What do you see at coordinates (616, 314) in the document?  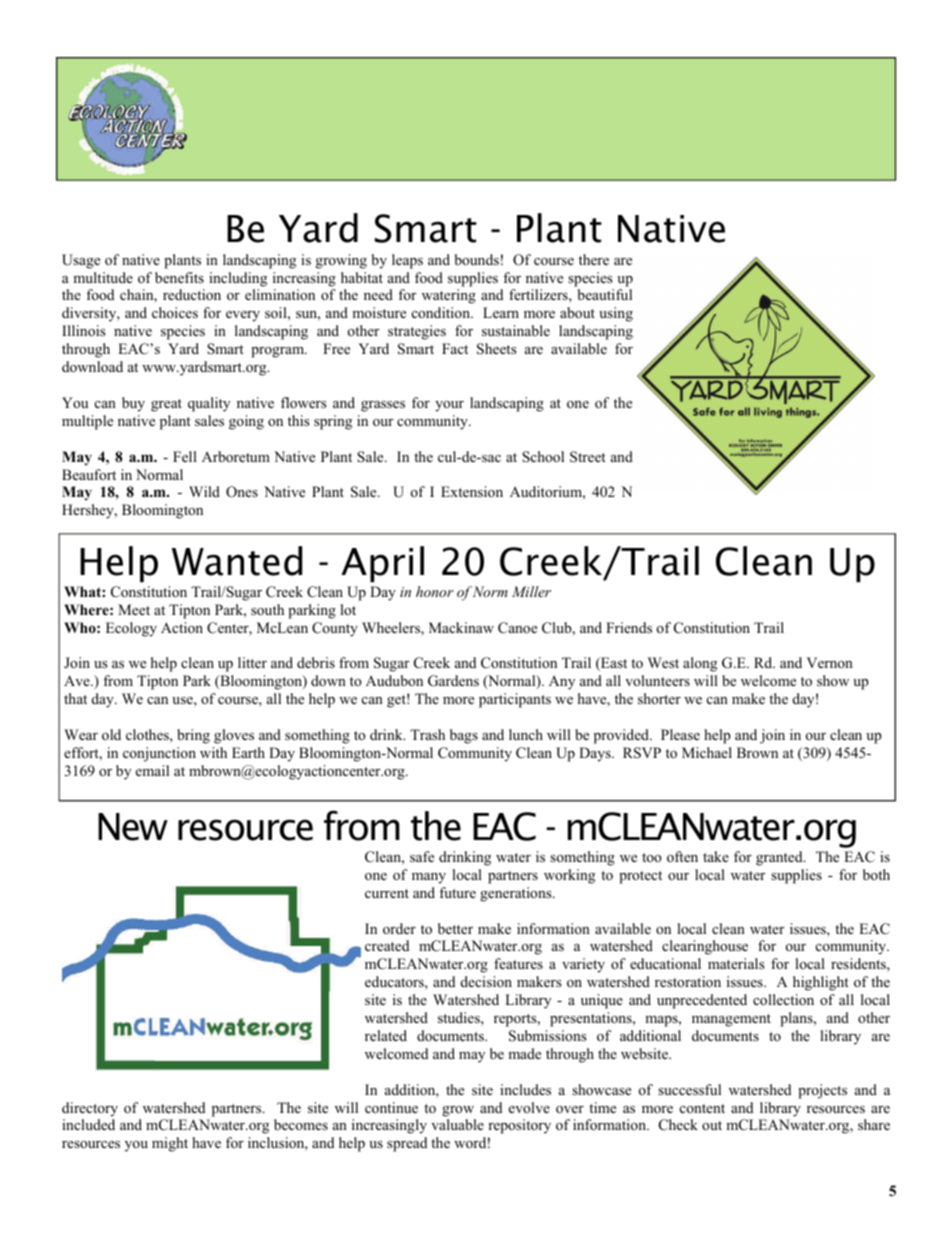 I see `using` at bounding box center [616, 314].
